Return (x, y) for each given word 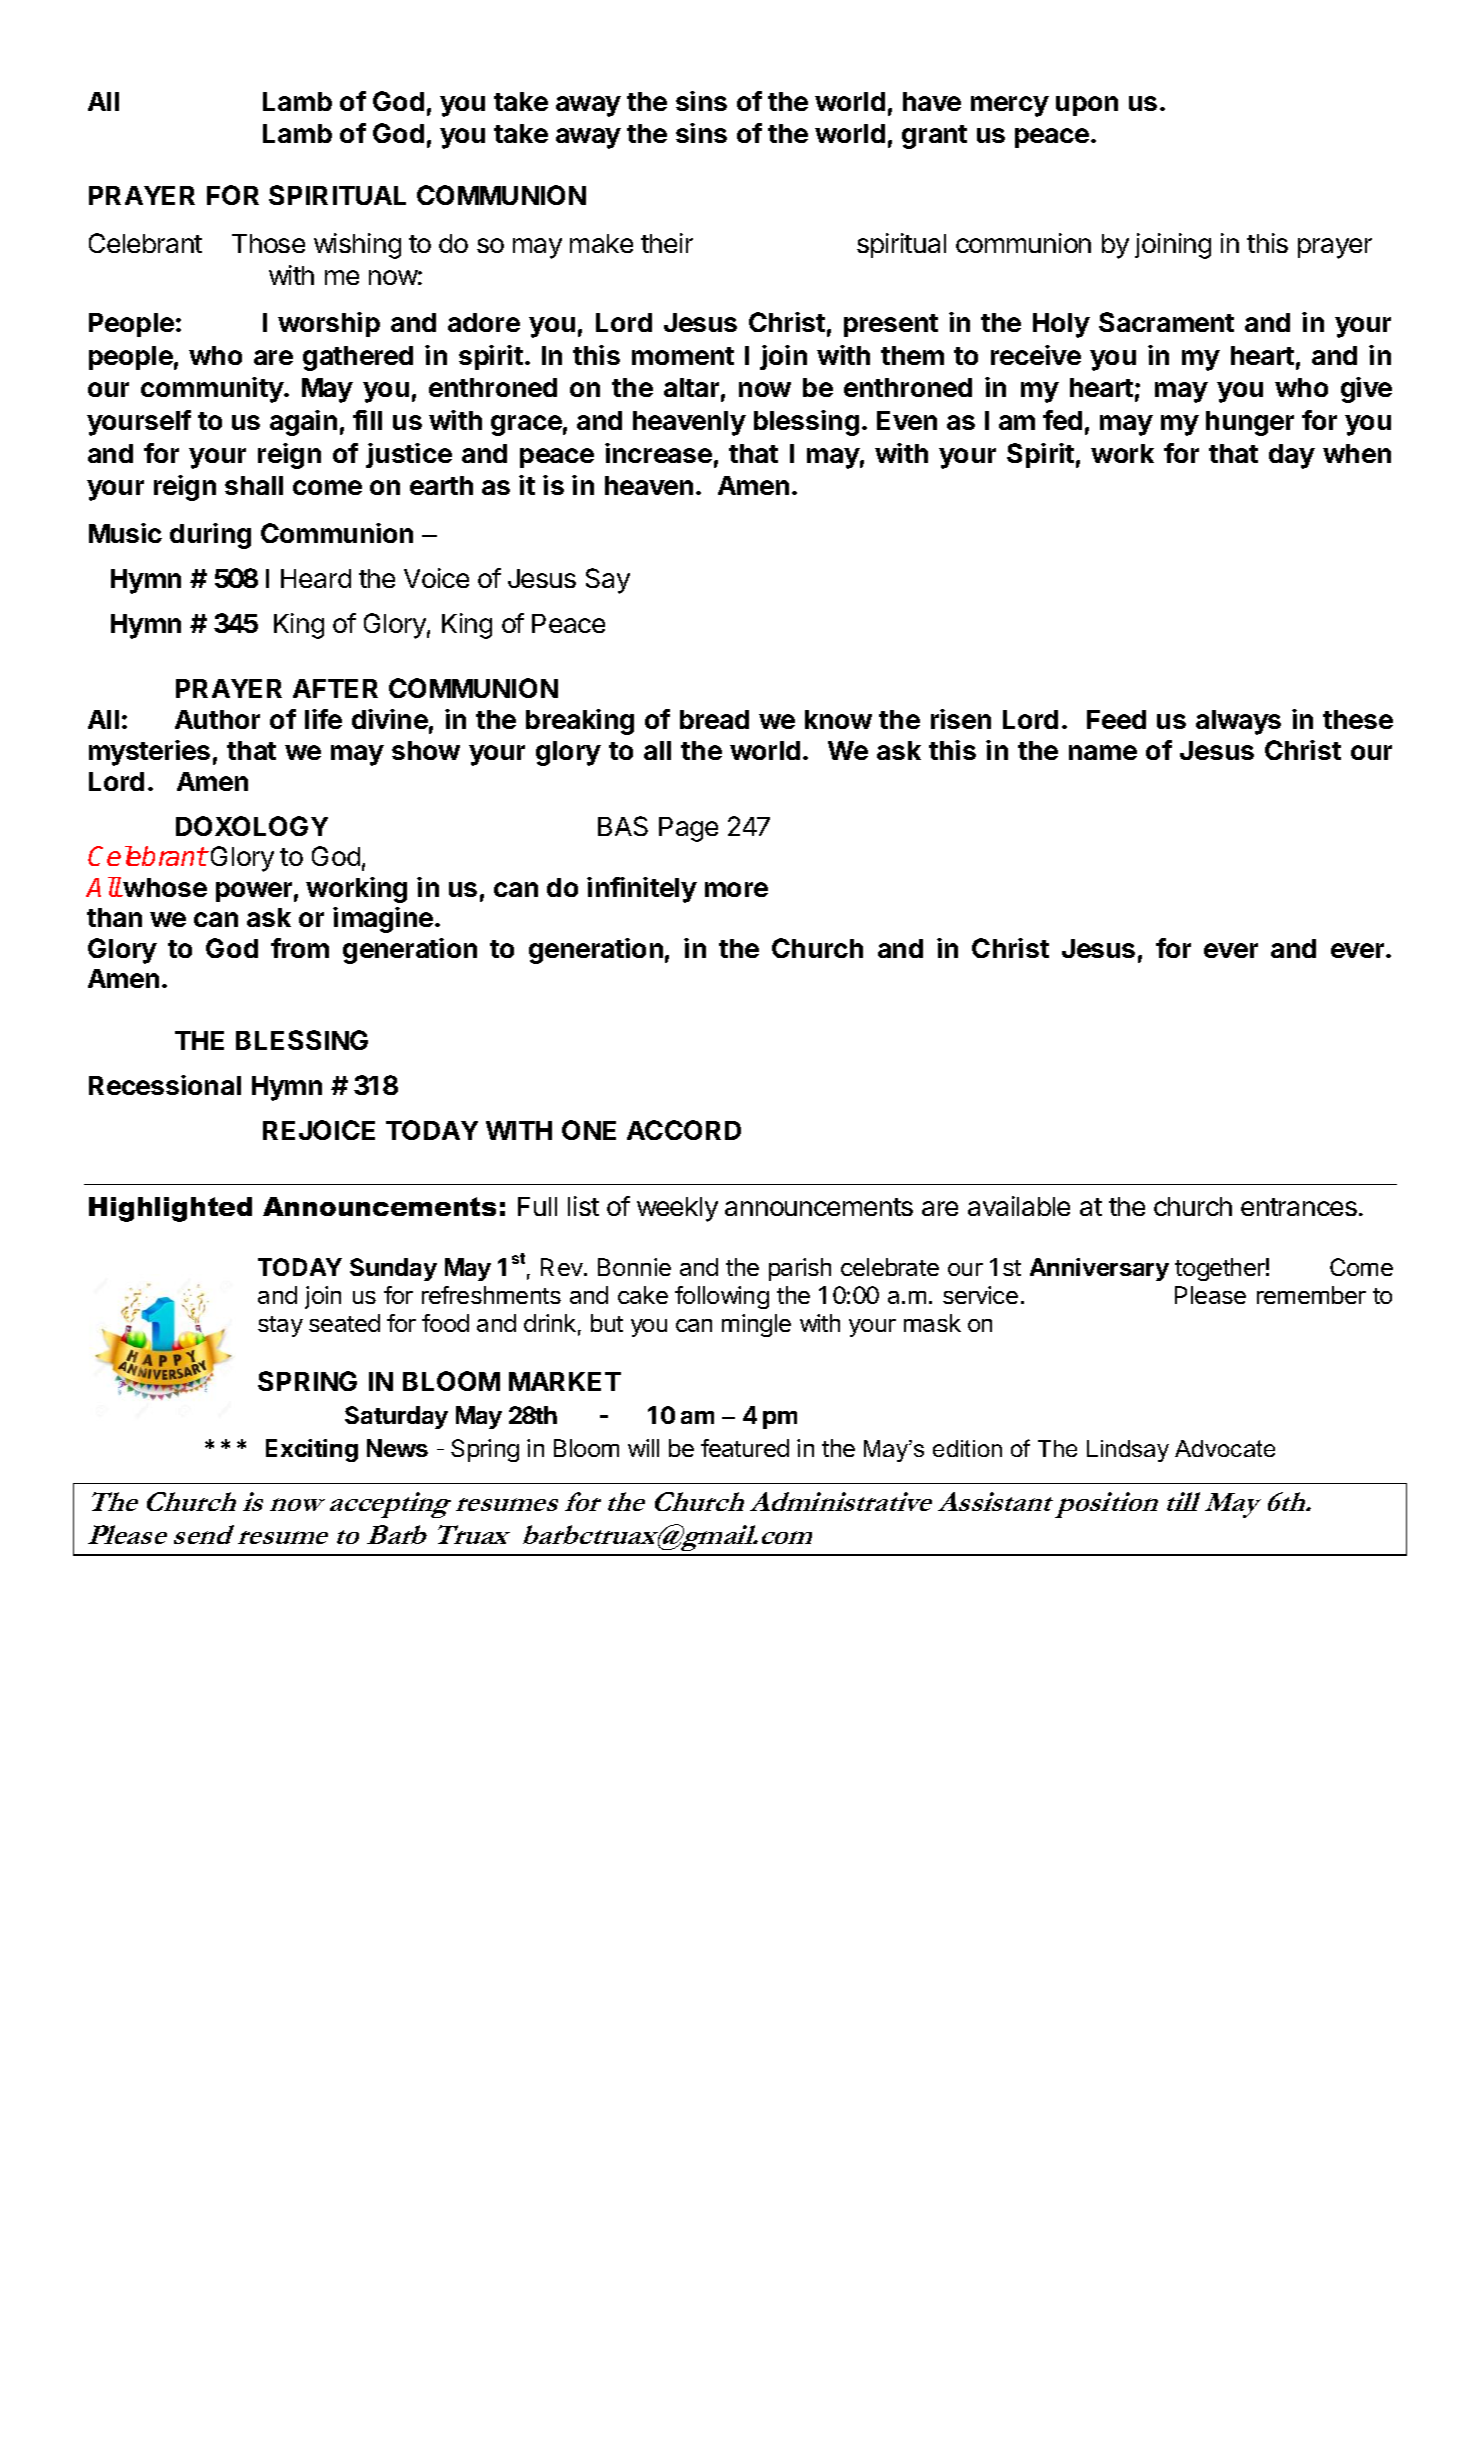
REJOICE (319, 1130)
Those (268, 243)
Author (217, 719)
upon (1087, 106)
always (1238, 722)
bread (714, 719)
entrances (1299, 1207)
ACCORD (684, 1130)
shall (254, 485)
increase (658, 453)
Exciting (312, 1450)
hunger (1250, 423)
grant (934, 137)
